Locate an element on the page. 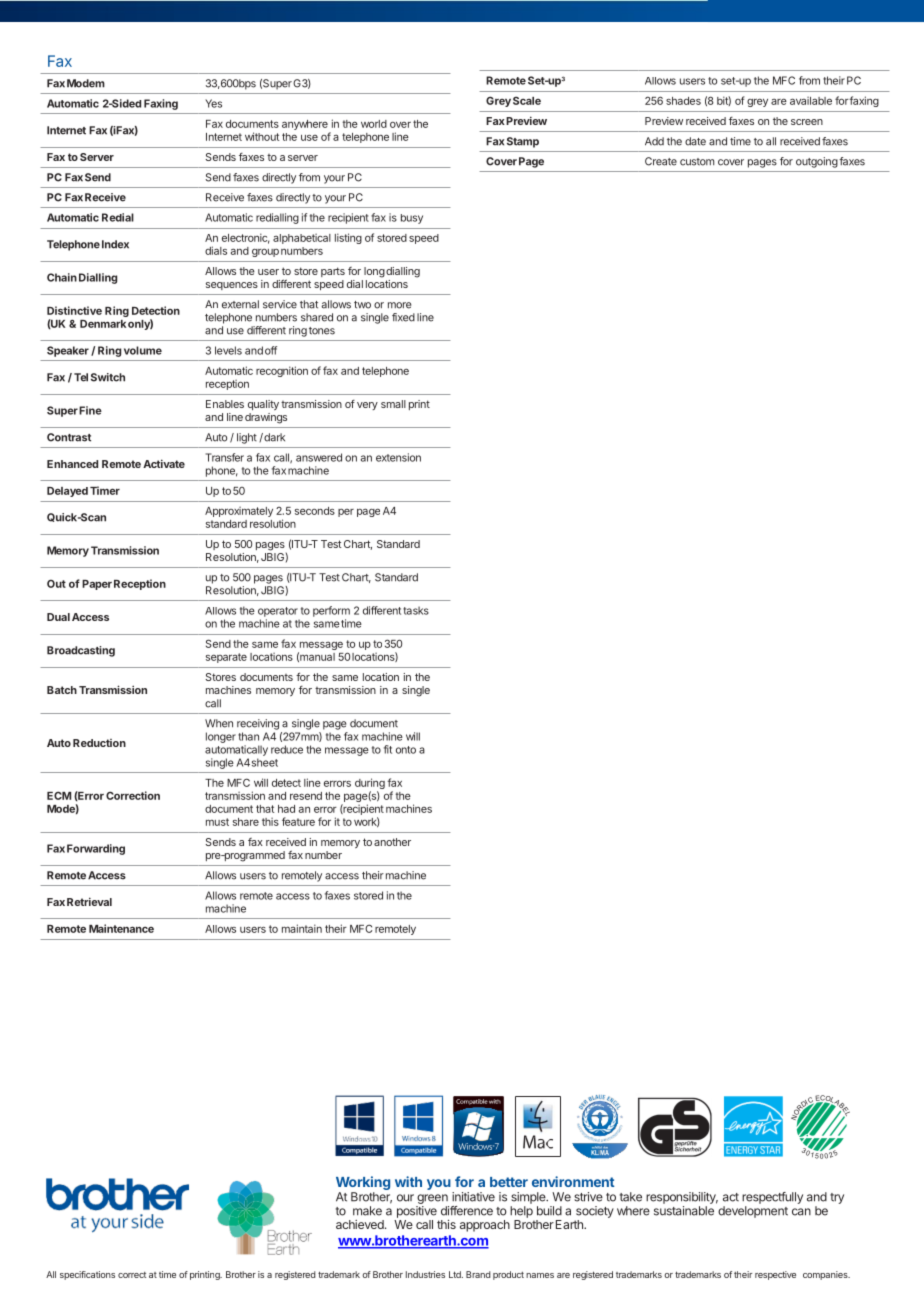  another is located at coordinates (392, 842).
